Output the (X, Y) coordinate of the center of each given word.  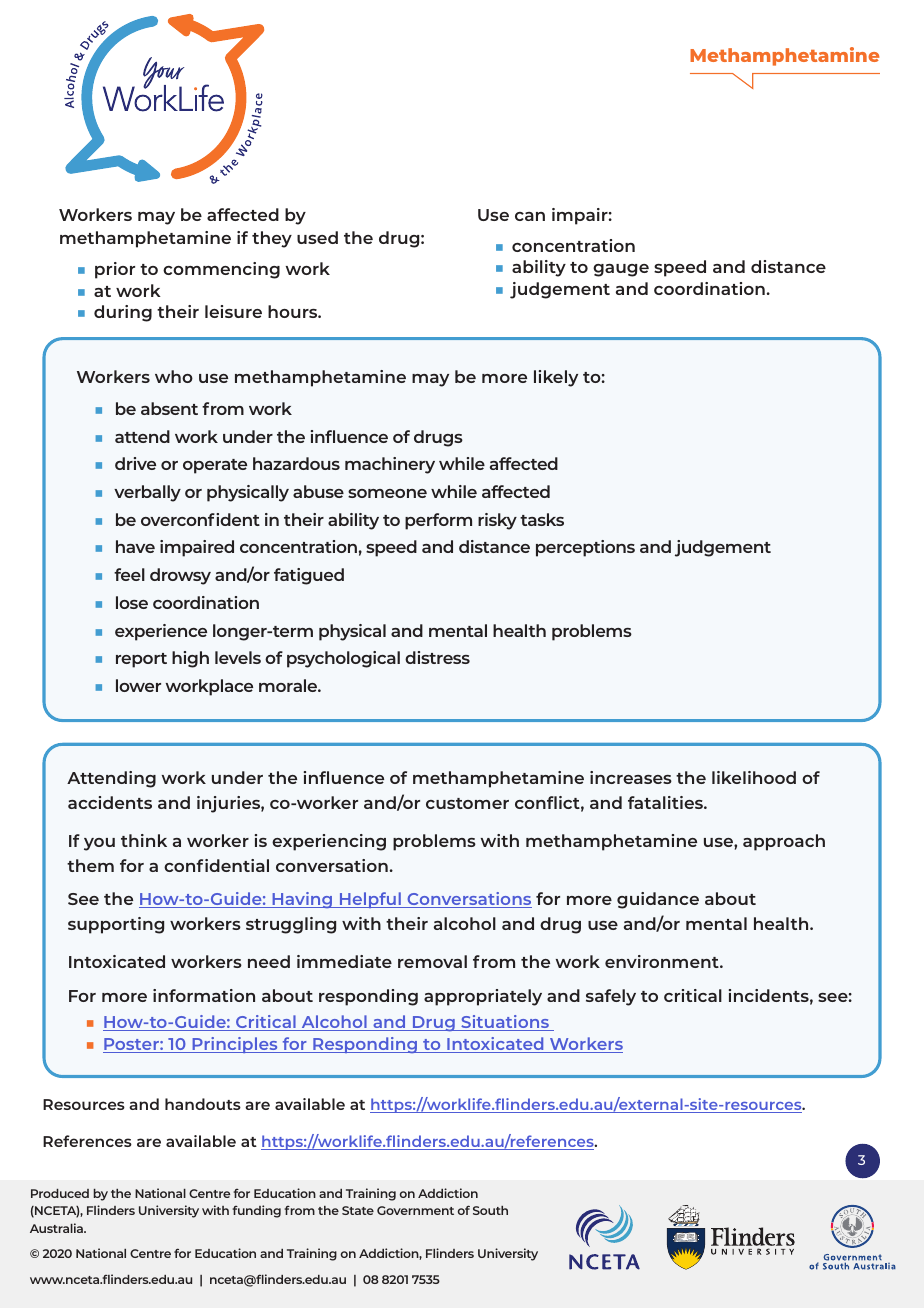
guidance (658, 900)
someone (387, 493)
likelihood (754, 777)
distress (437, 657)
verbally (147, 493)
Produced (60, 1193)
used (317, 237)
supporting (116, 925)
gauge (621, 270)
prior (115, 270)
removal (432, 961)
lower (138, 685)
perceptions (585, 548)
